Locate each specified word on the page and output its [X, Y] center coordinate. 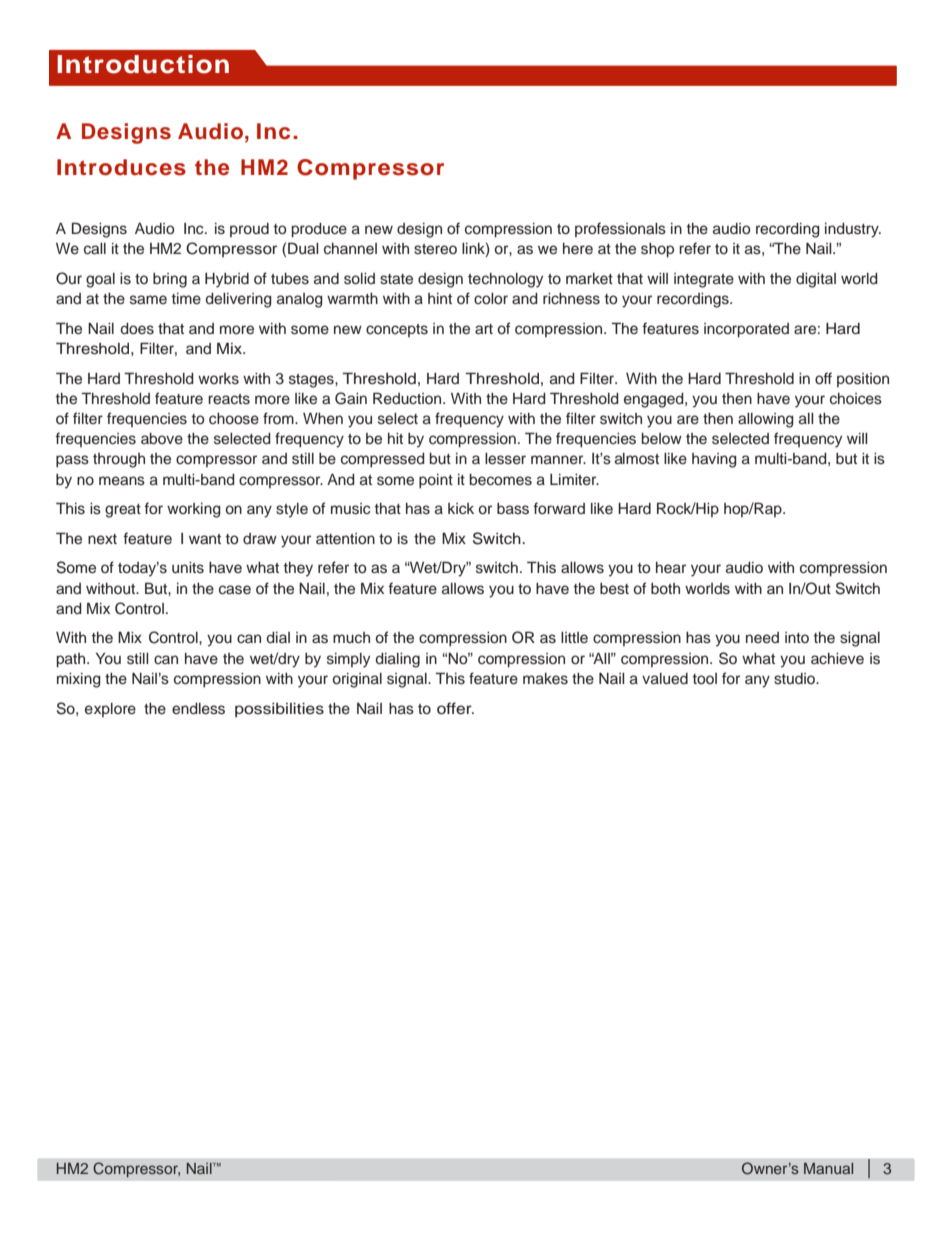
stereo [435, 249]
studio [796, 679]
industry [853, 230]
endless [198, 709]
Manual [828, 1168]
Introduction [143, 64]
